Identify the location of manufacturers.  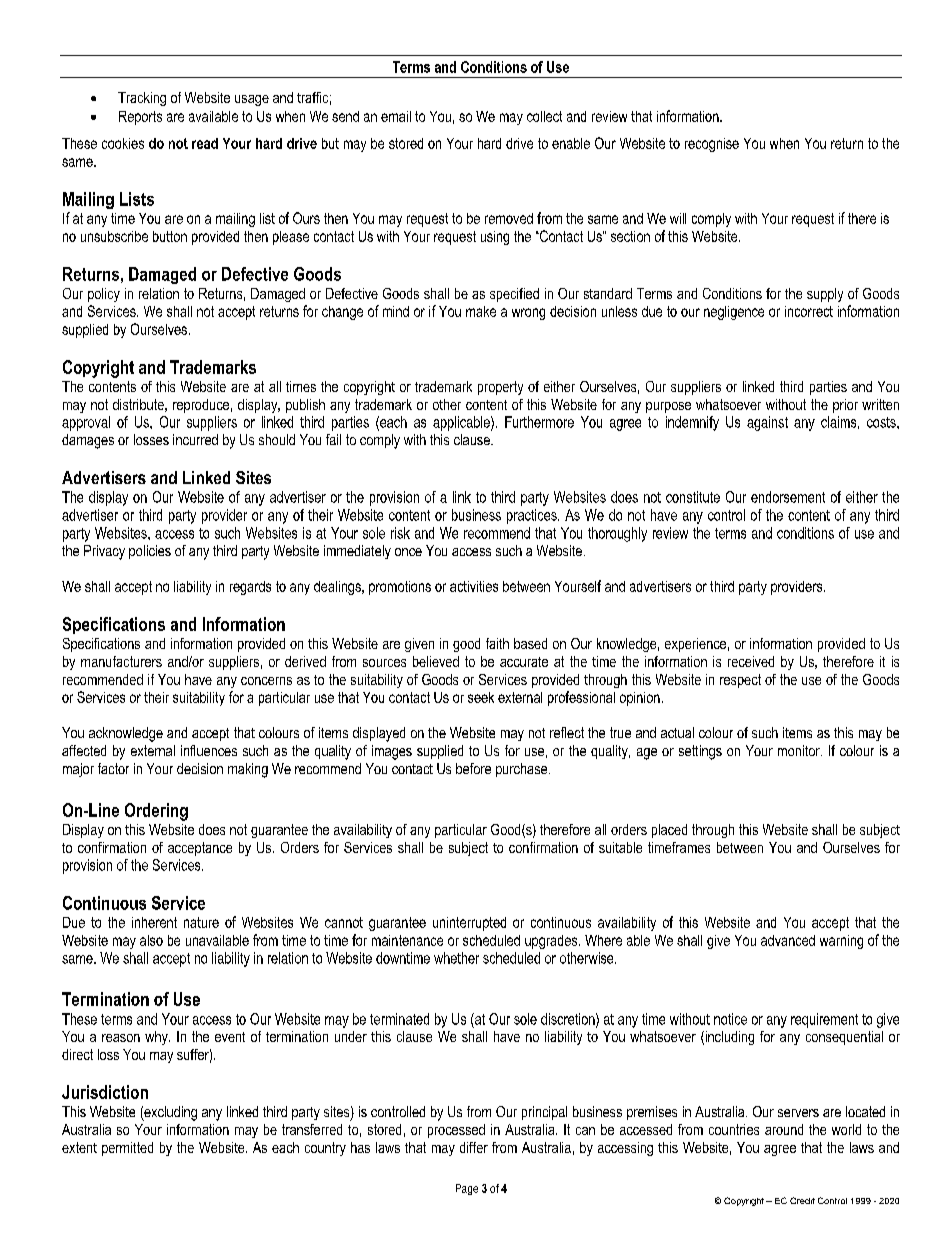
(121, 661).
